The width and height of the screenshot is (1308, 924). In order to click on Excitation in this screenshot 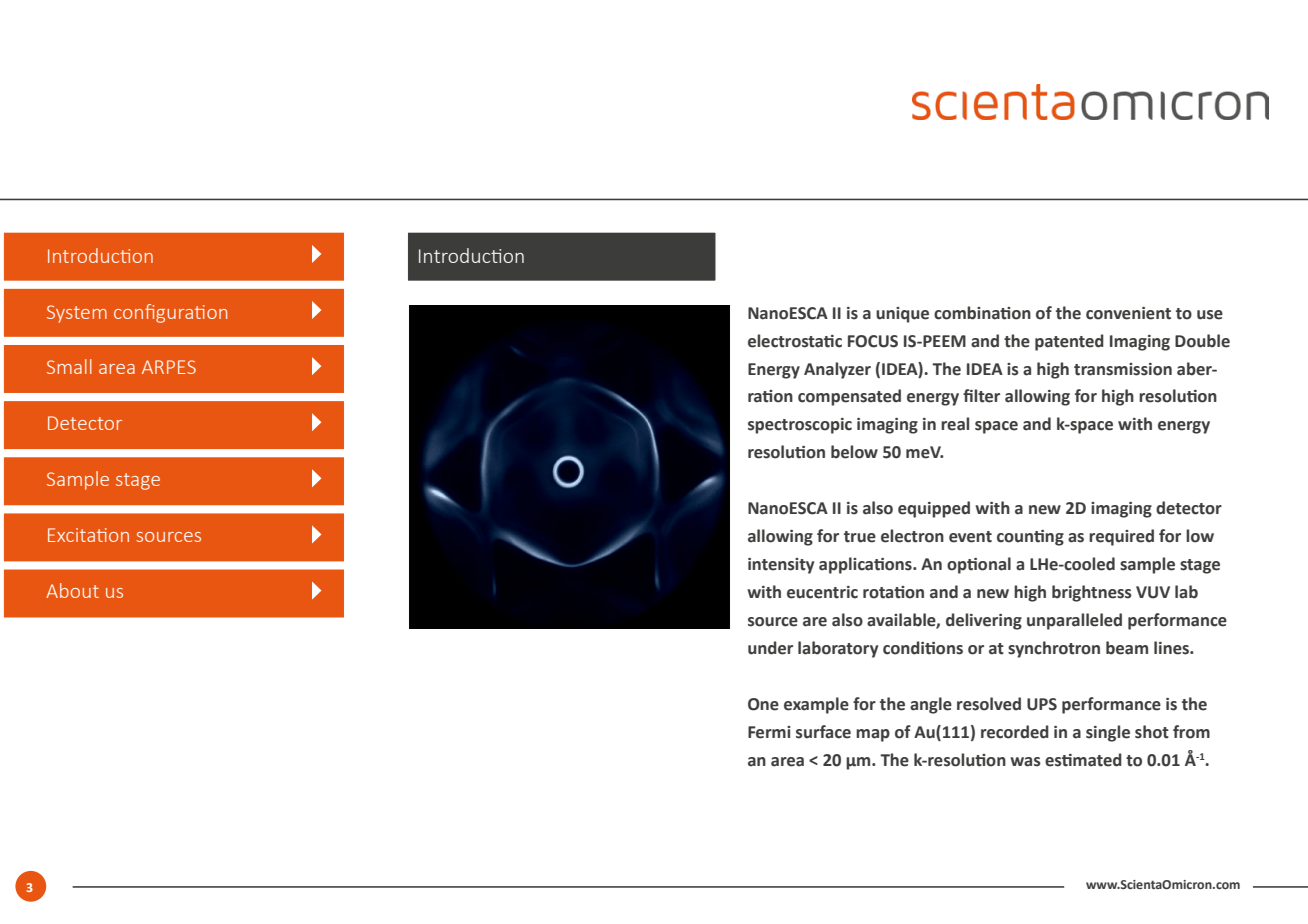, I will do `click(88, 535)`.
